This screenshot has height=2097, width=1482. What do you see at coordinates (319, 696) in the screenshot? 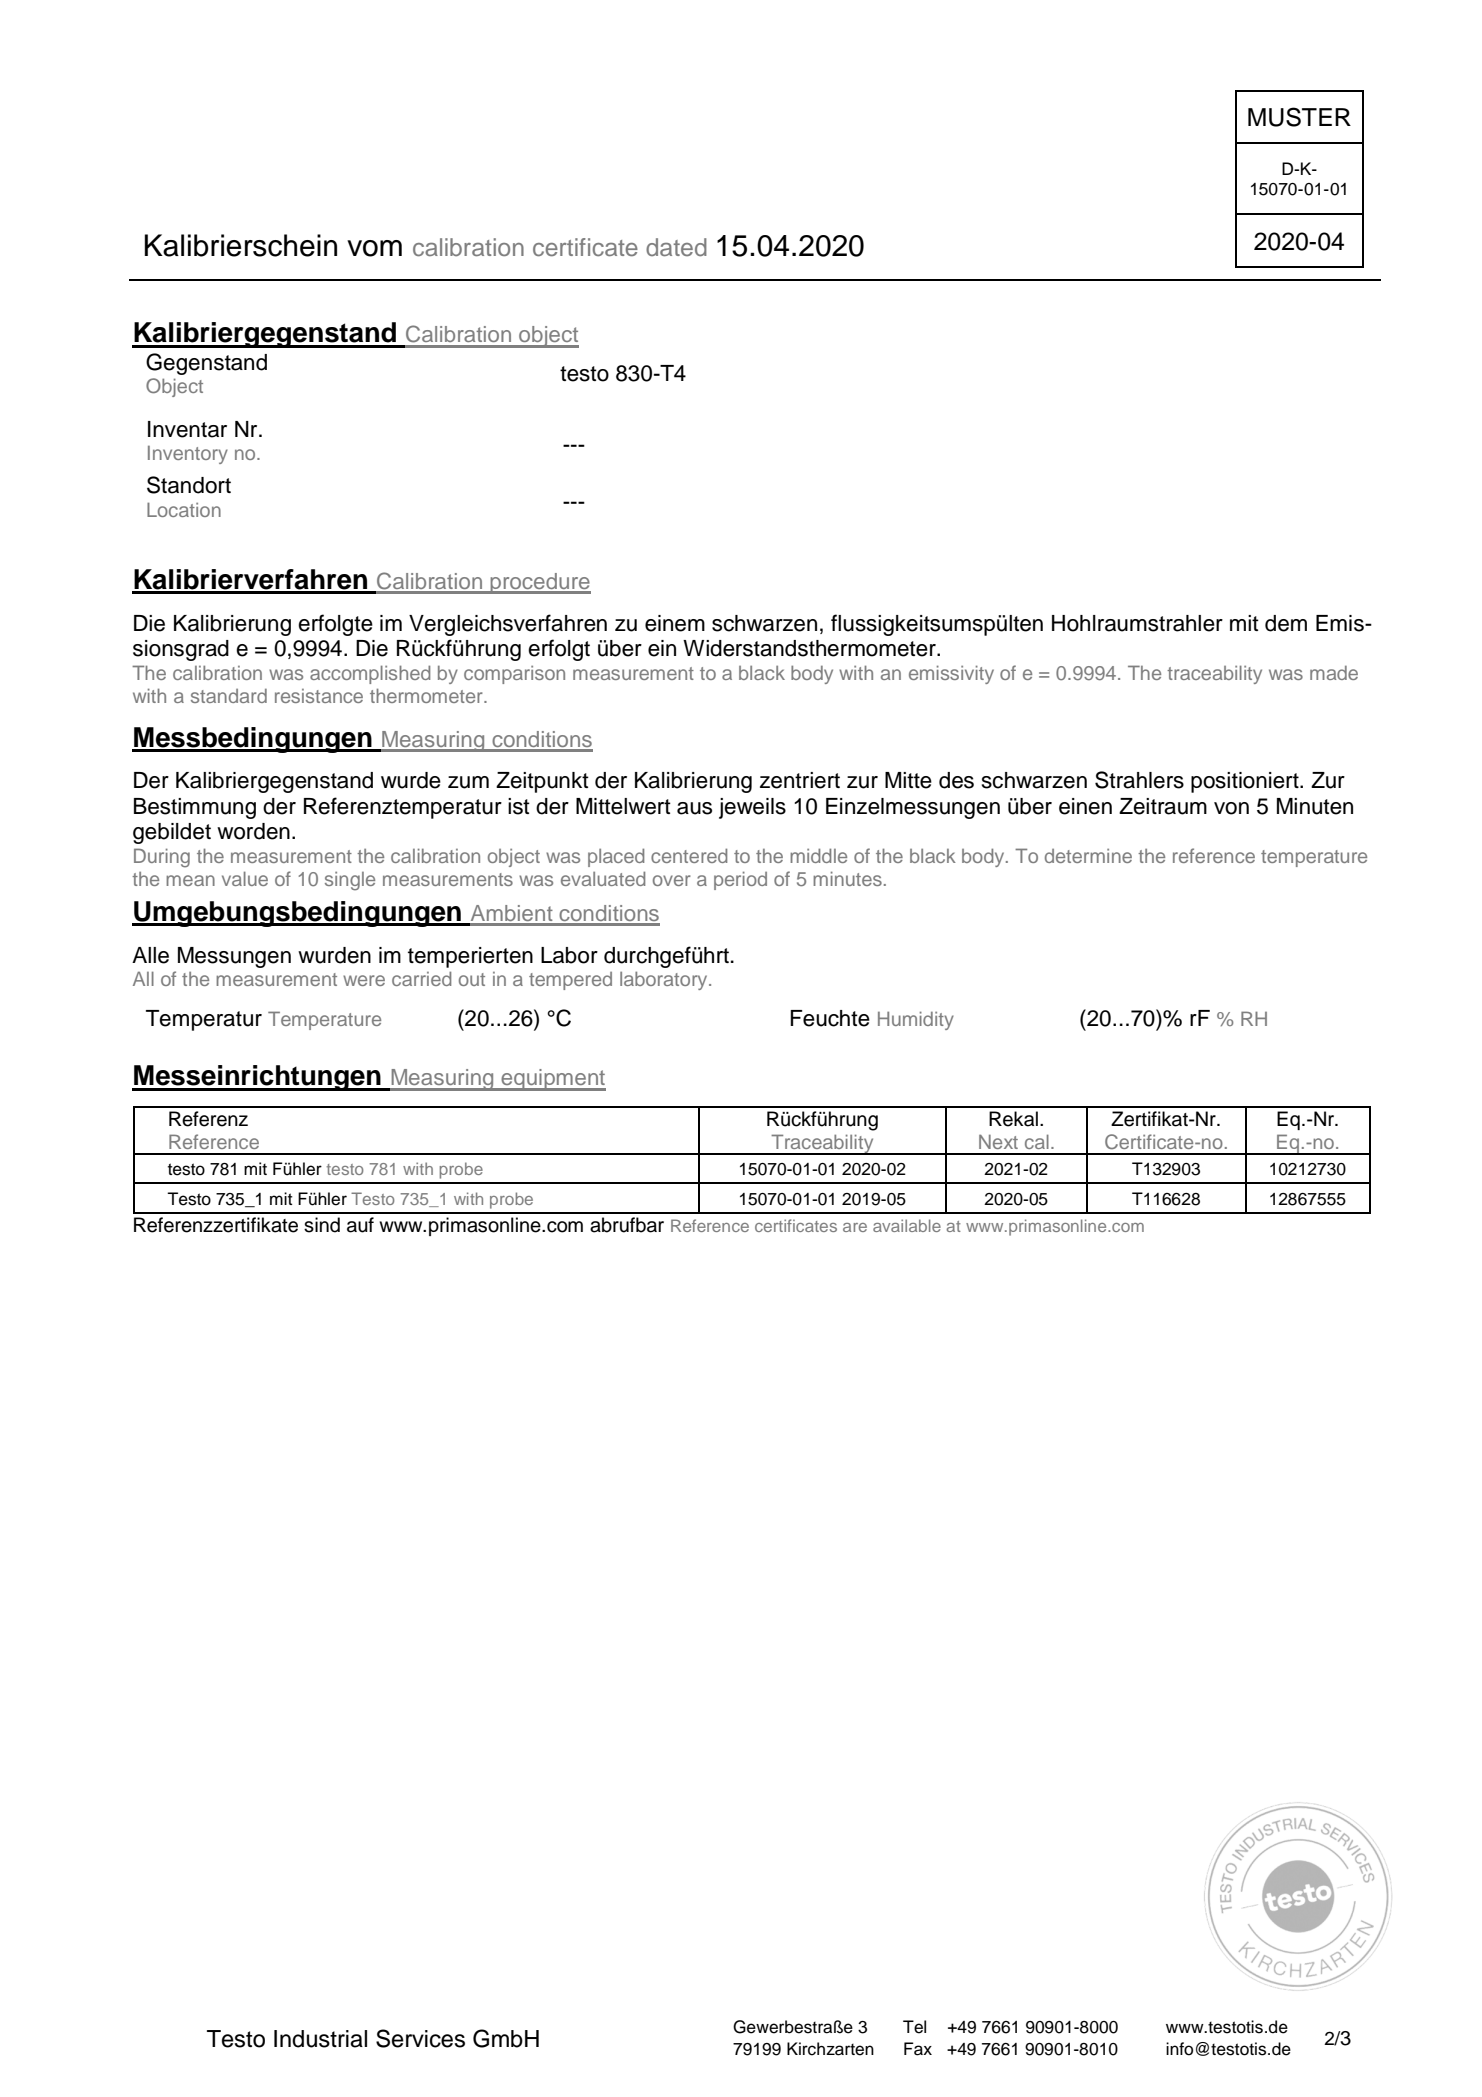
I see `resistance` at bounding box center [319, 696].
